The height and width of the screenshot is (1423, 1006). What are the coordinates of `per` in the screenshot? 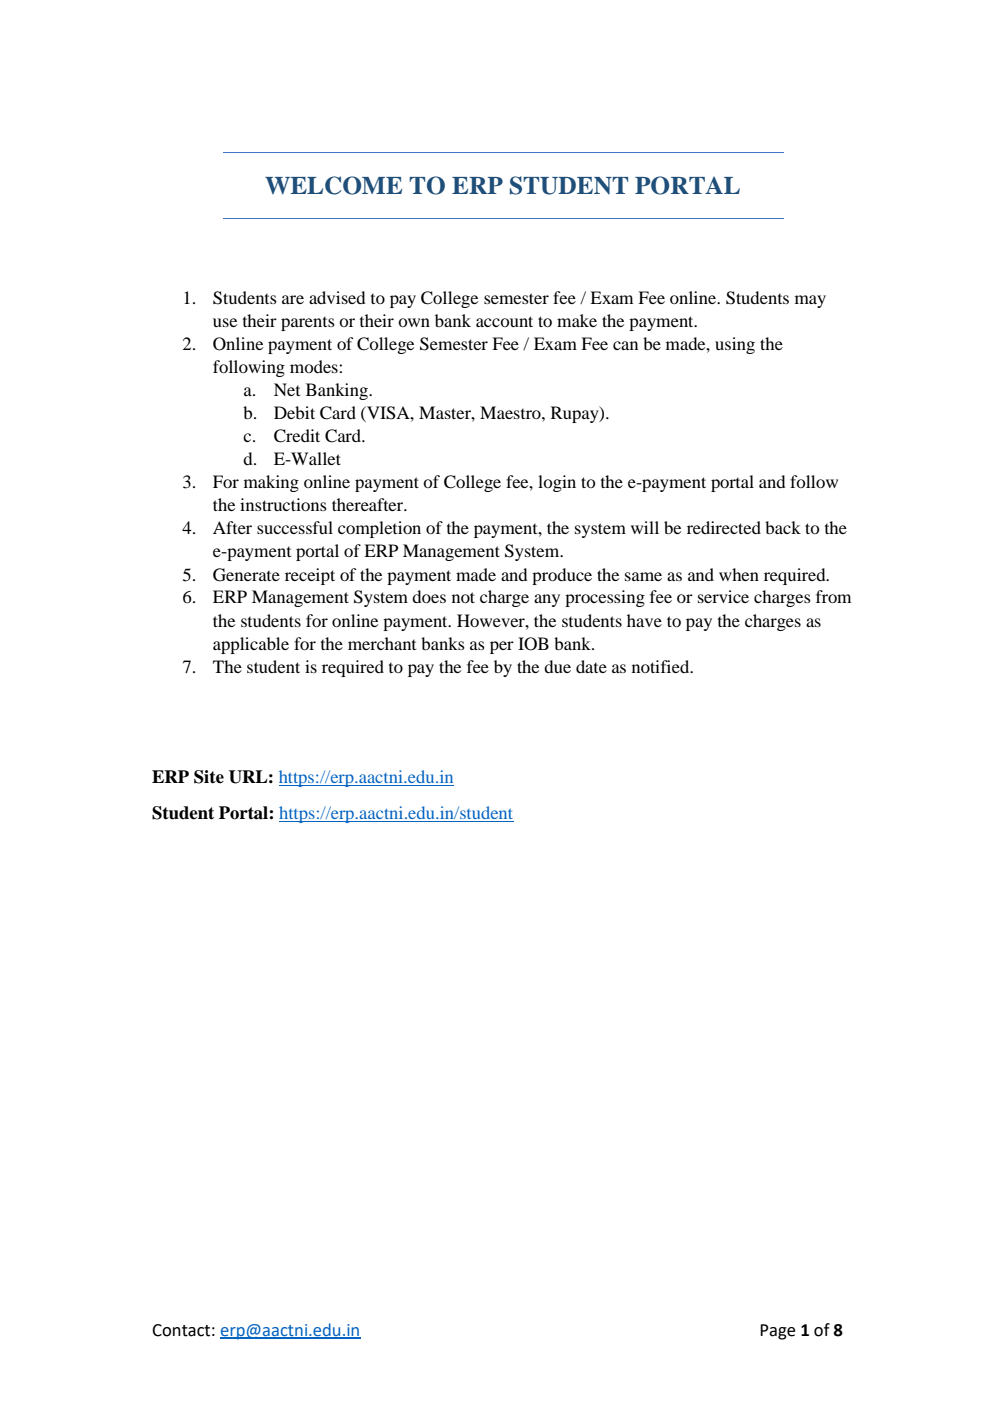 It's located at (502, 647).
